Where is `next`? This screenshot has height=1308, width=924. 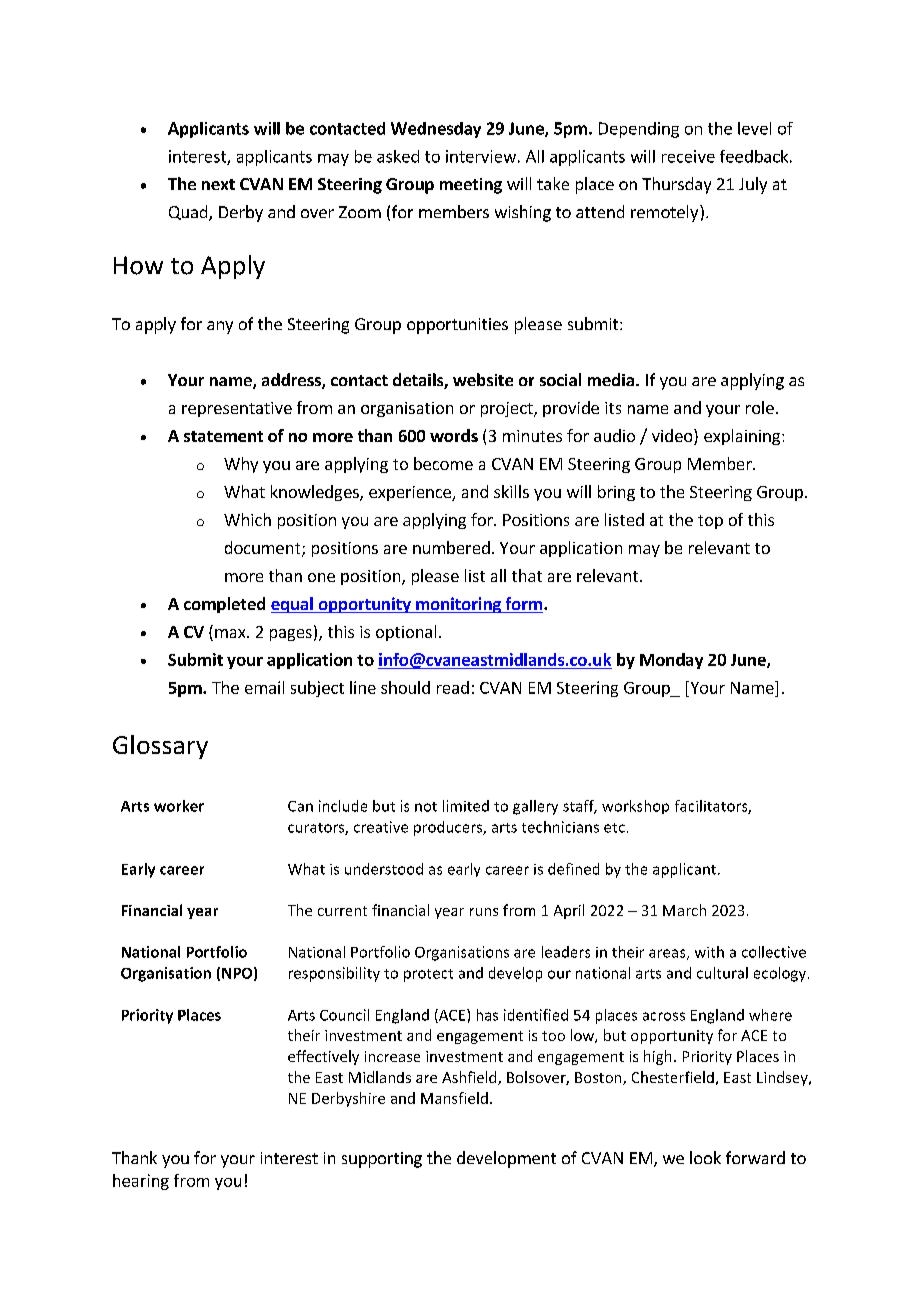
next is located at coordinates (218, 184).
